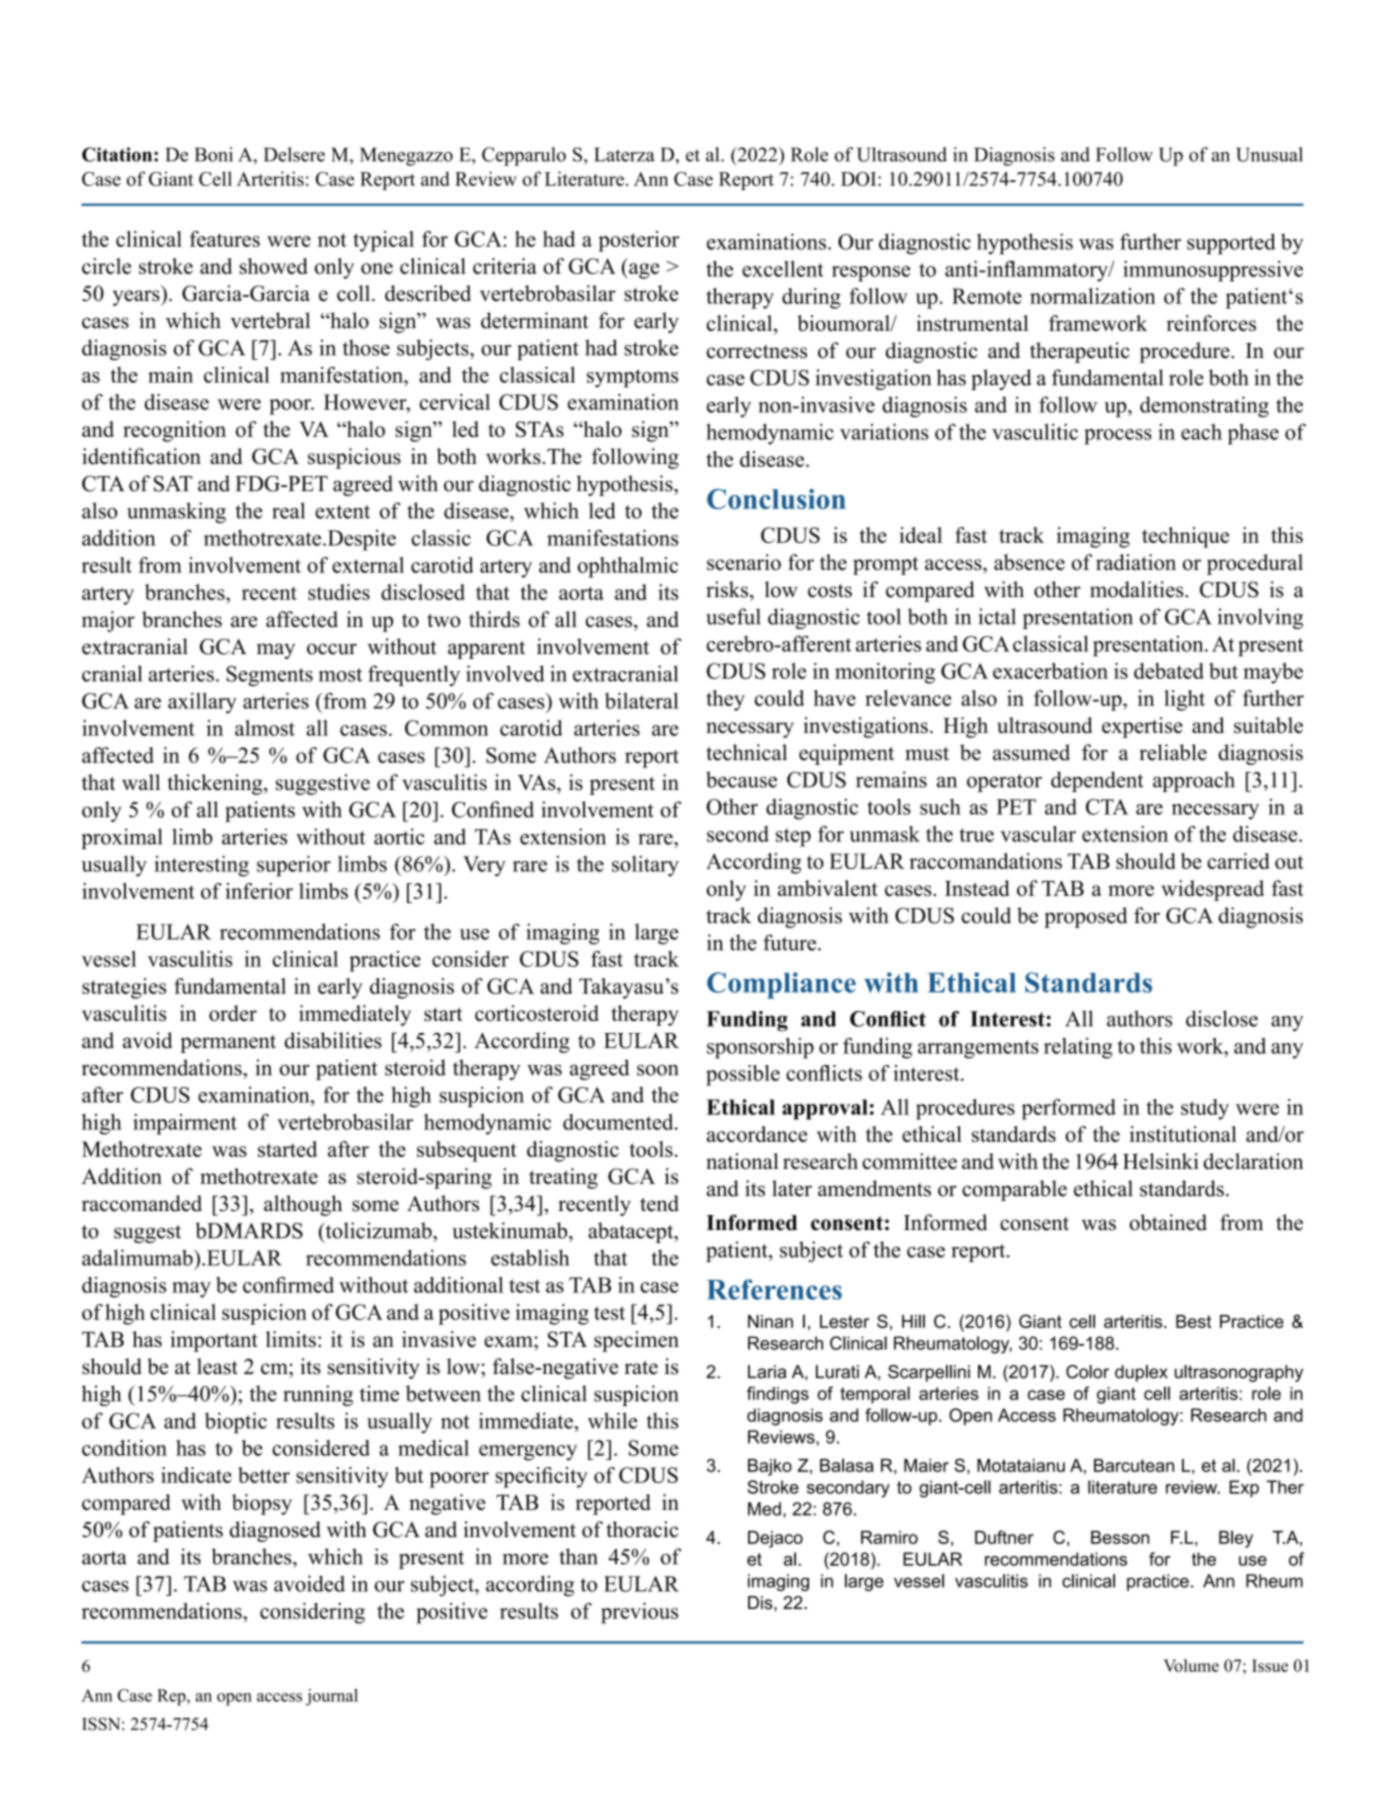 The width and height of the screenshot is (1385, 1793). I want to click on scenario, so click(744, 562).
